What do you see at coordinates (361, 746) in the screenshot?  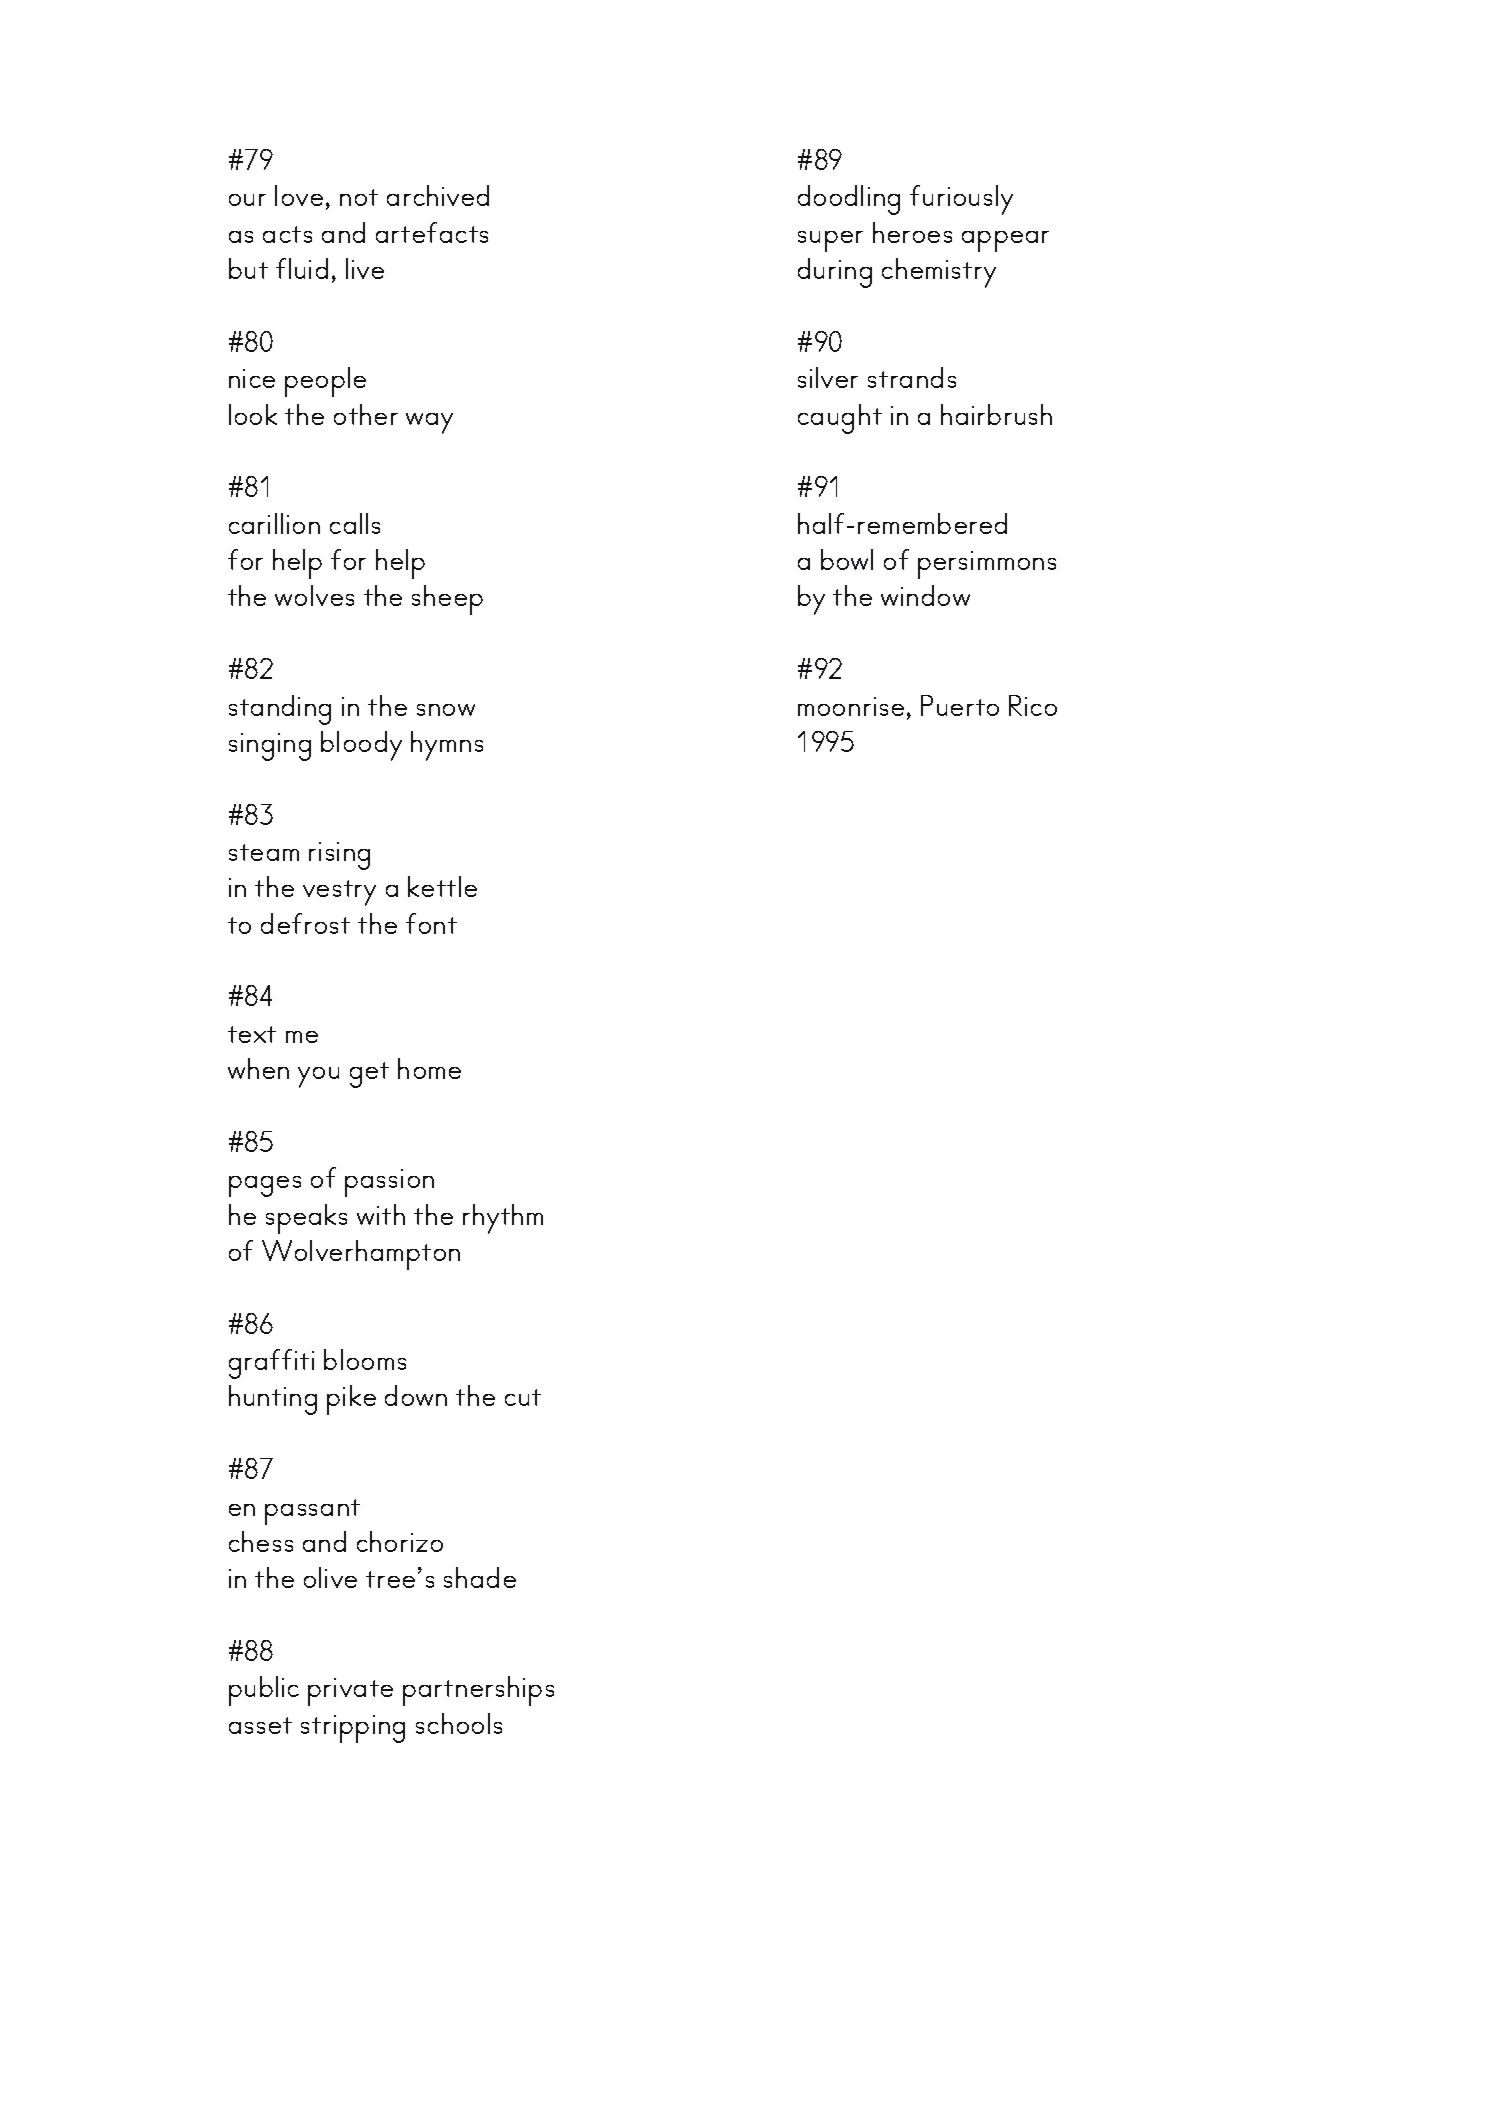 I see `bloody` at bounding box center [361, 746].
